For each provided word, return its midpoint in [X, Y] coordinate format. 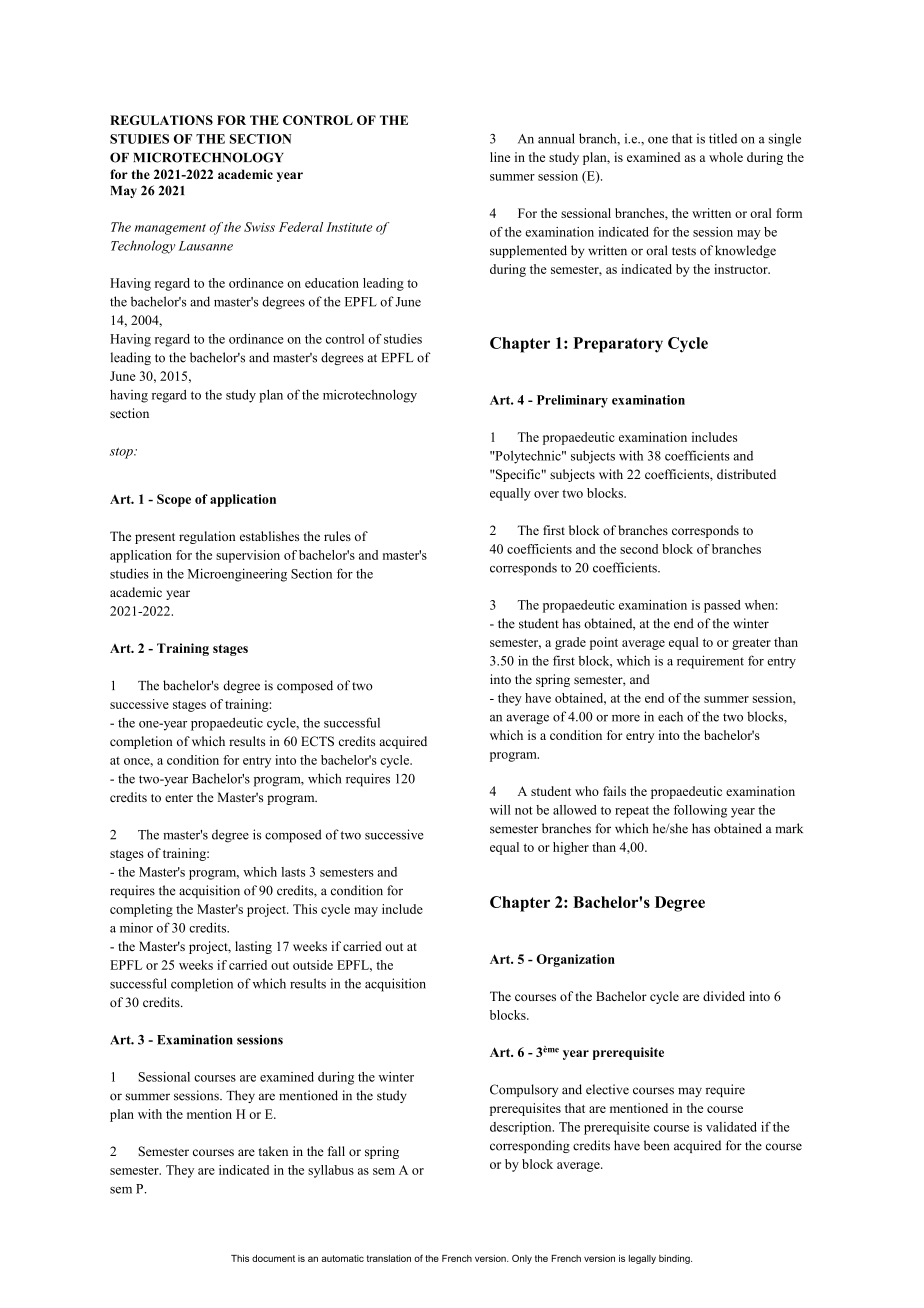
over [546, 494]
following [700, 811]
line [500, 157]
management [170, 229]
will [500, 810]
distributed [746, 474]
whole [726, 157]
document [273, 1258]
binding [675, 1259]
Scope [174, 500]
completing [141, 910]
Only [522, 1259]
